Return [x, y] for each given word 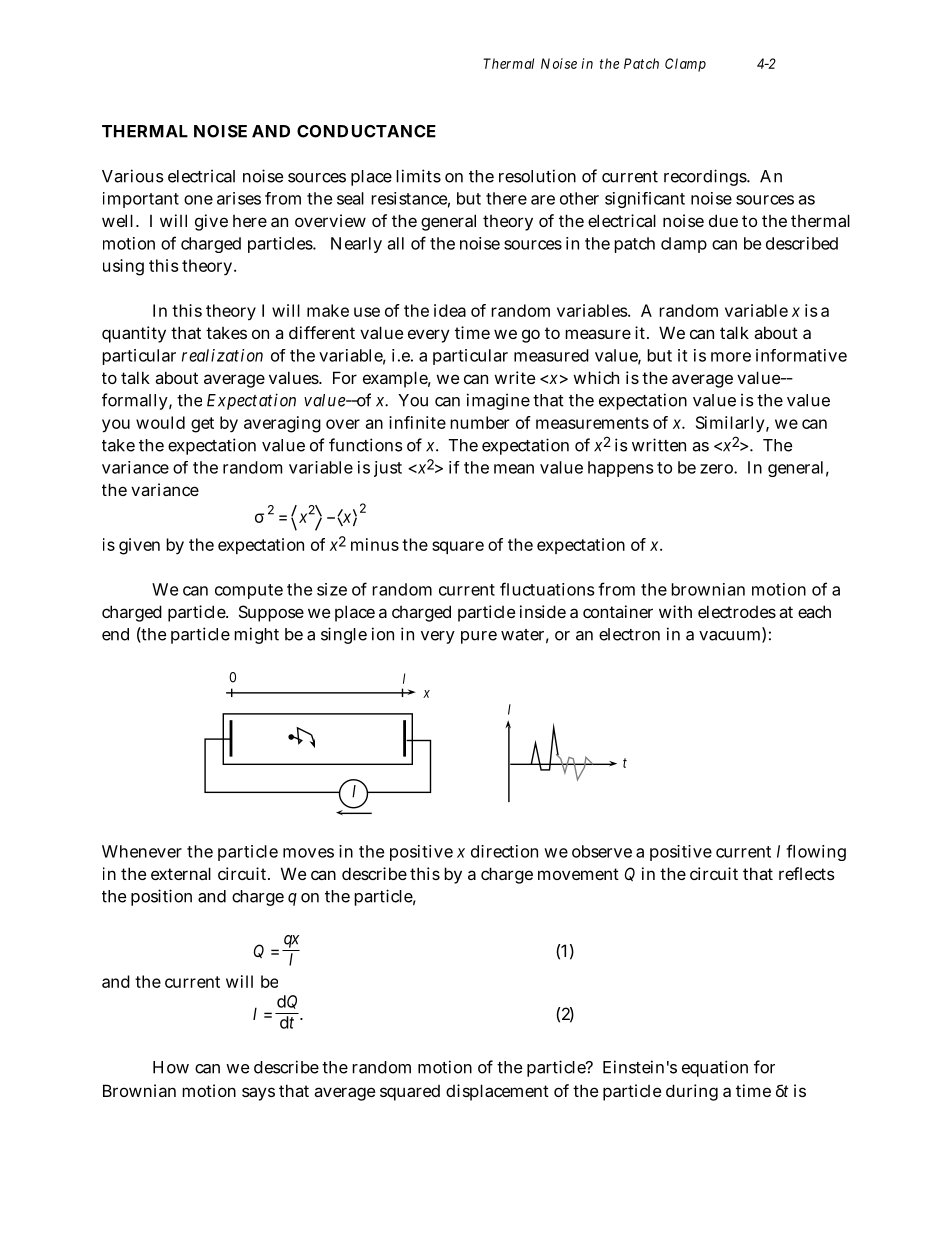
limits [418, 176]
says [258, 1094]
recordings [706, 177]
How [171, 1067]
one [198, 200]
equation [715, 1068]
